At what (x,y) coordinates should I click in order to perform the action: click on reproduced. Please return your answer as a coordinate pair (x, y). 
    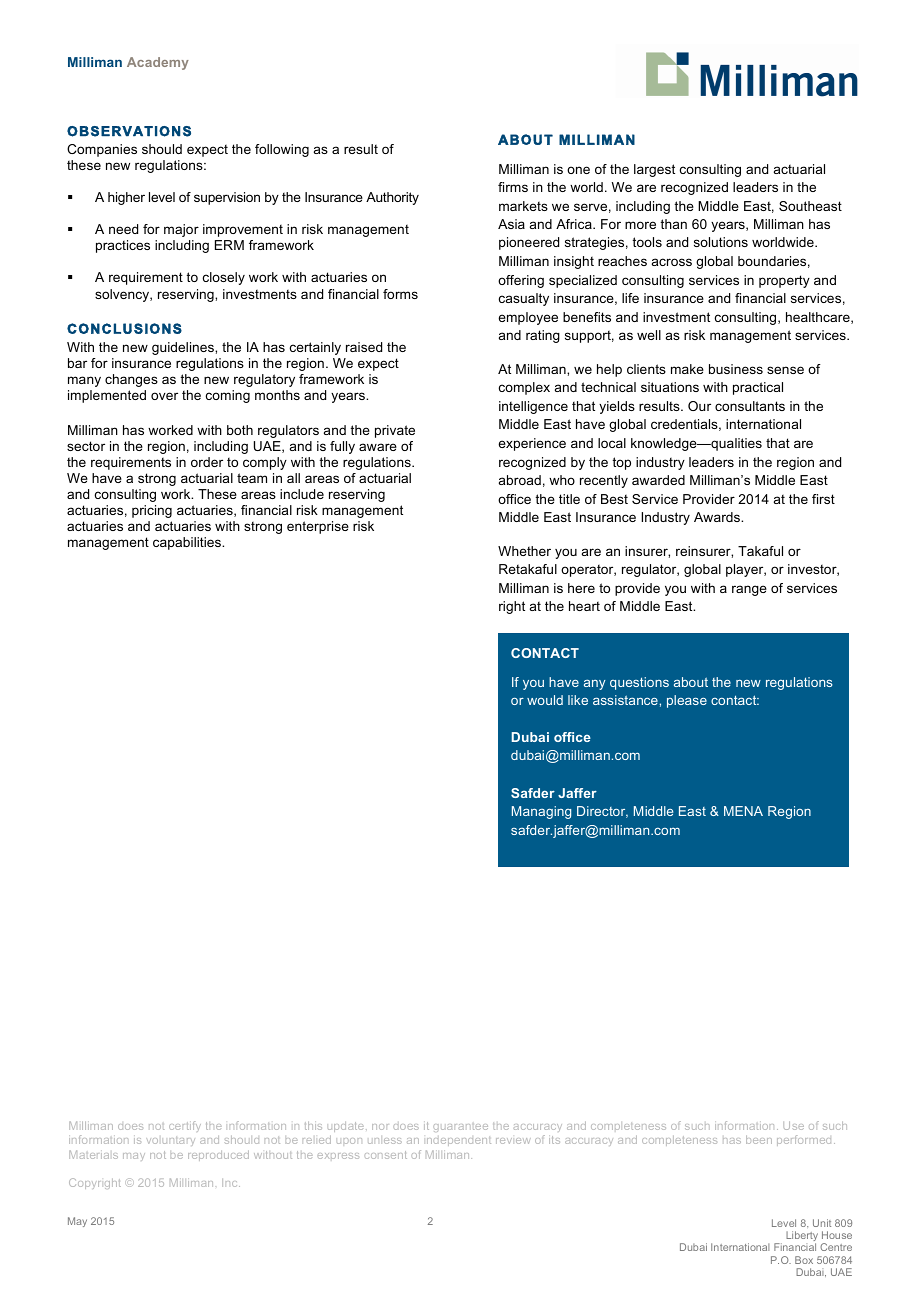
    Looking at the image, I should click on (218, 1155).
